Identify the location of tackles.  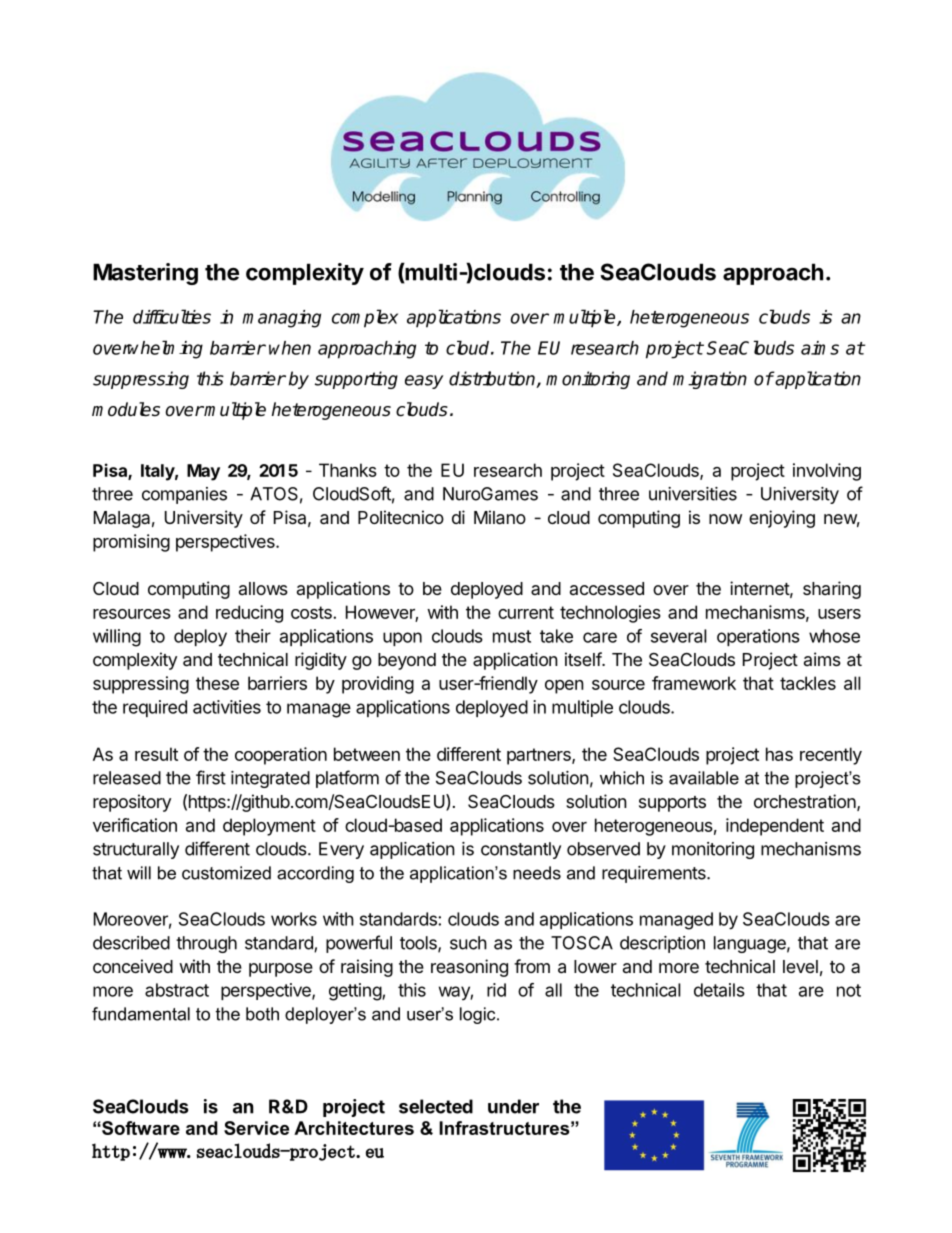
(808, 683).
